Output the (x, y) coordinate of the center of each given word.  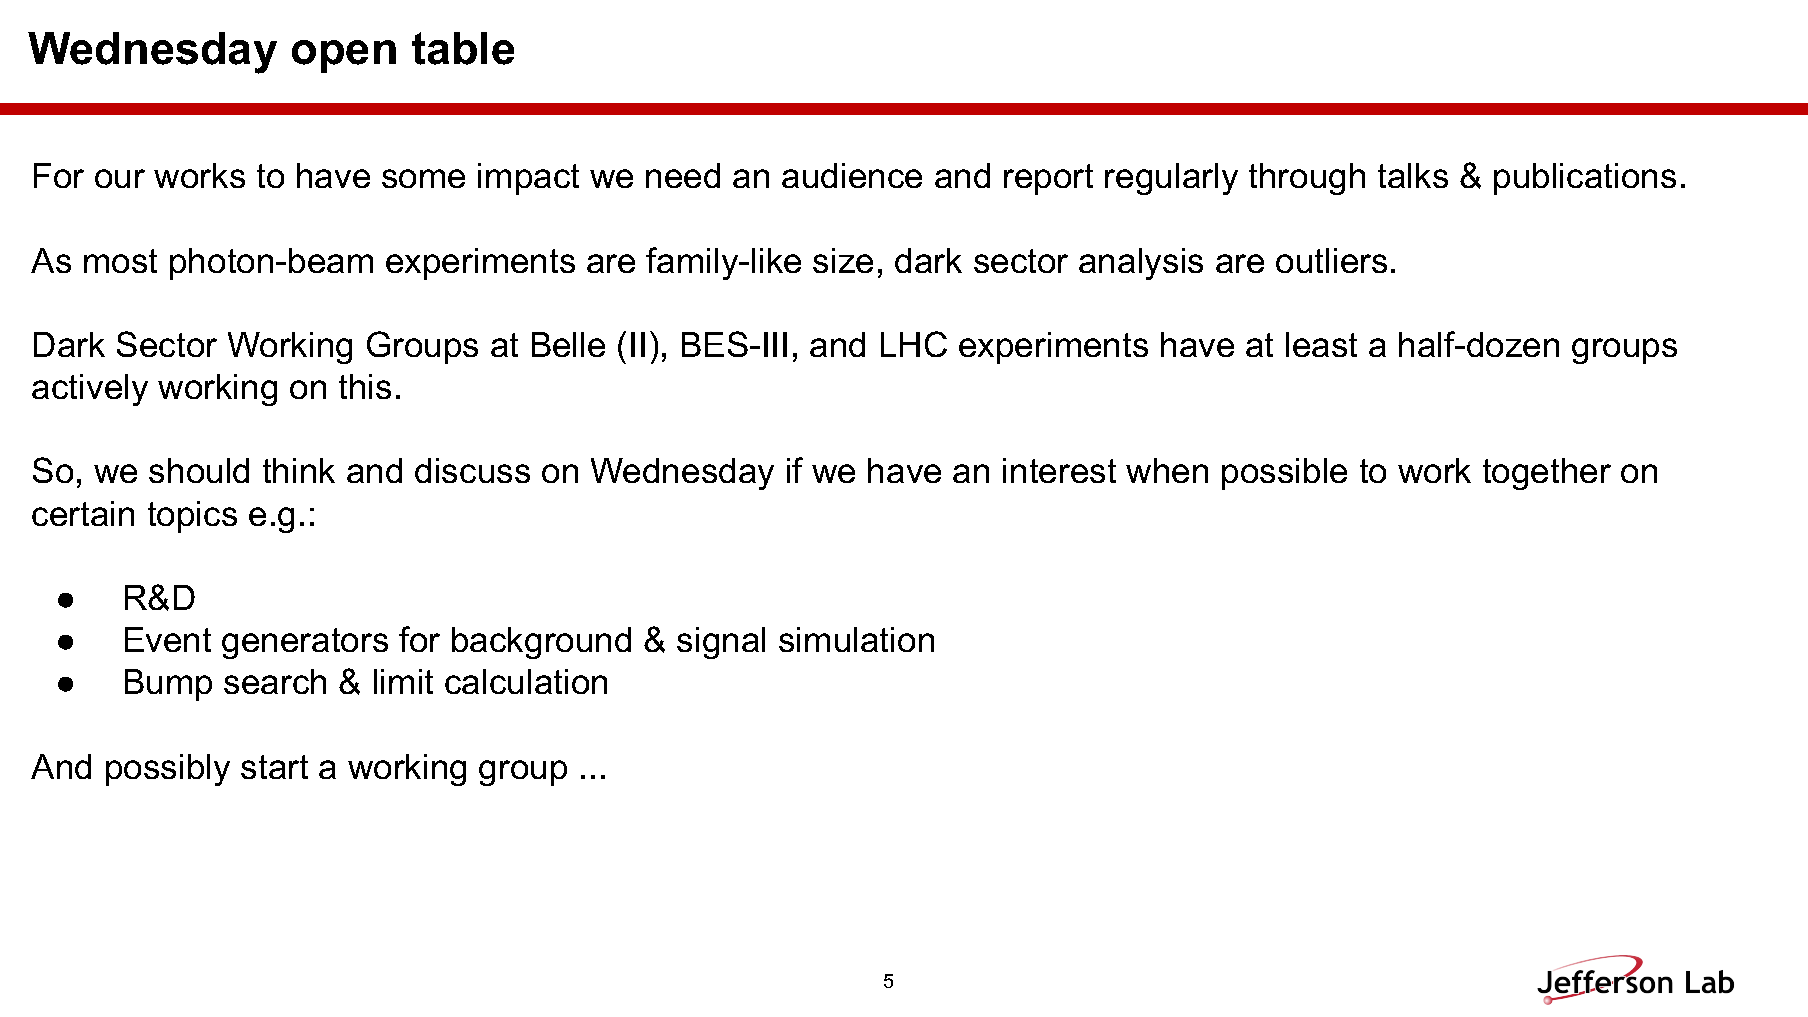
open (344, 56)
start (274, 767)
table (463, 48)
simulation (856, 639)
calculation (526, 681)
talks (1413, 175)
